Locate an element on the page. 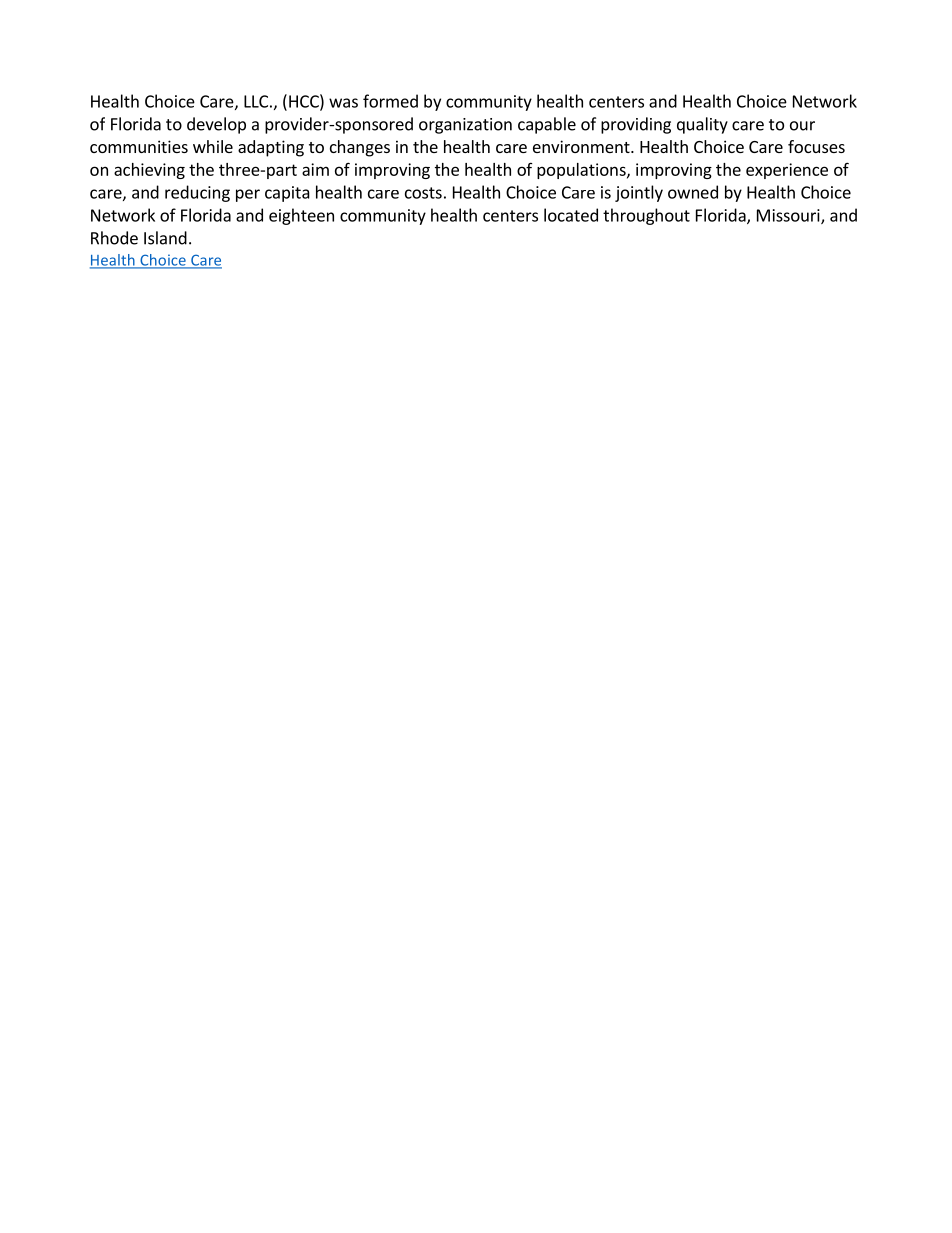 This document has height=1233, width=952. quality is located at coordinates (702, 125).
